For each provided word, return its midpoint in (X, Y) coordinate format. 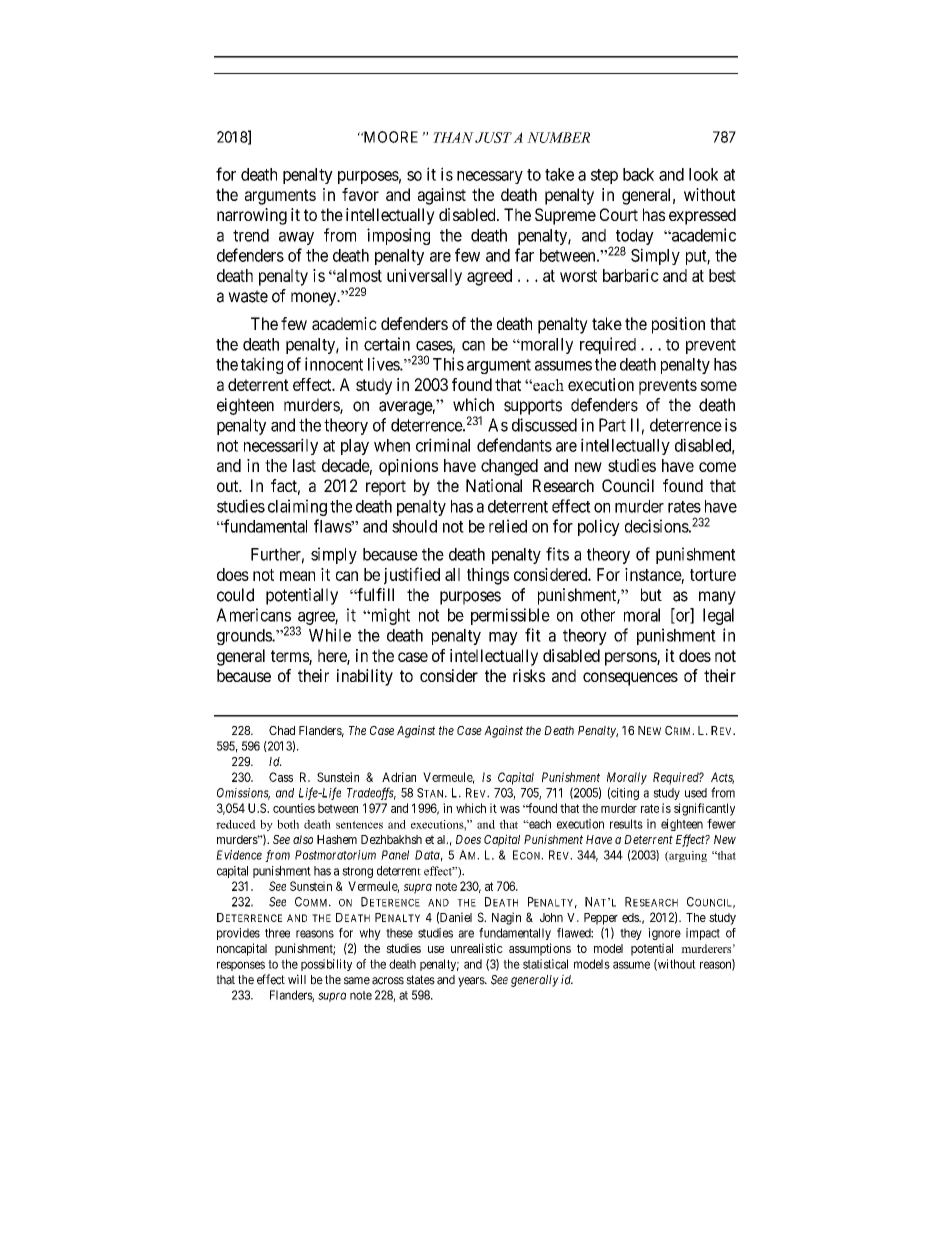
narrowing (252, 216)
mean (297, 576)
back (638, 174)
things (488, 576)
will (297, 979)
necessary (490, 177)
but (651, 595)
